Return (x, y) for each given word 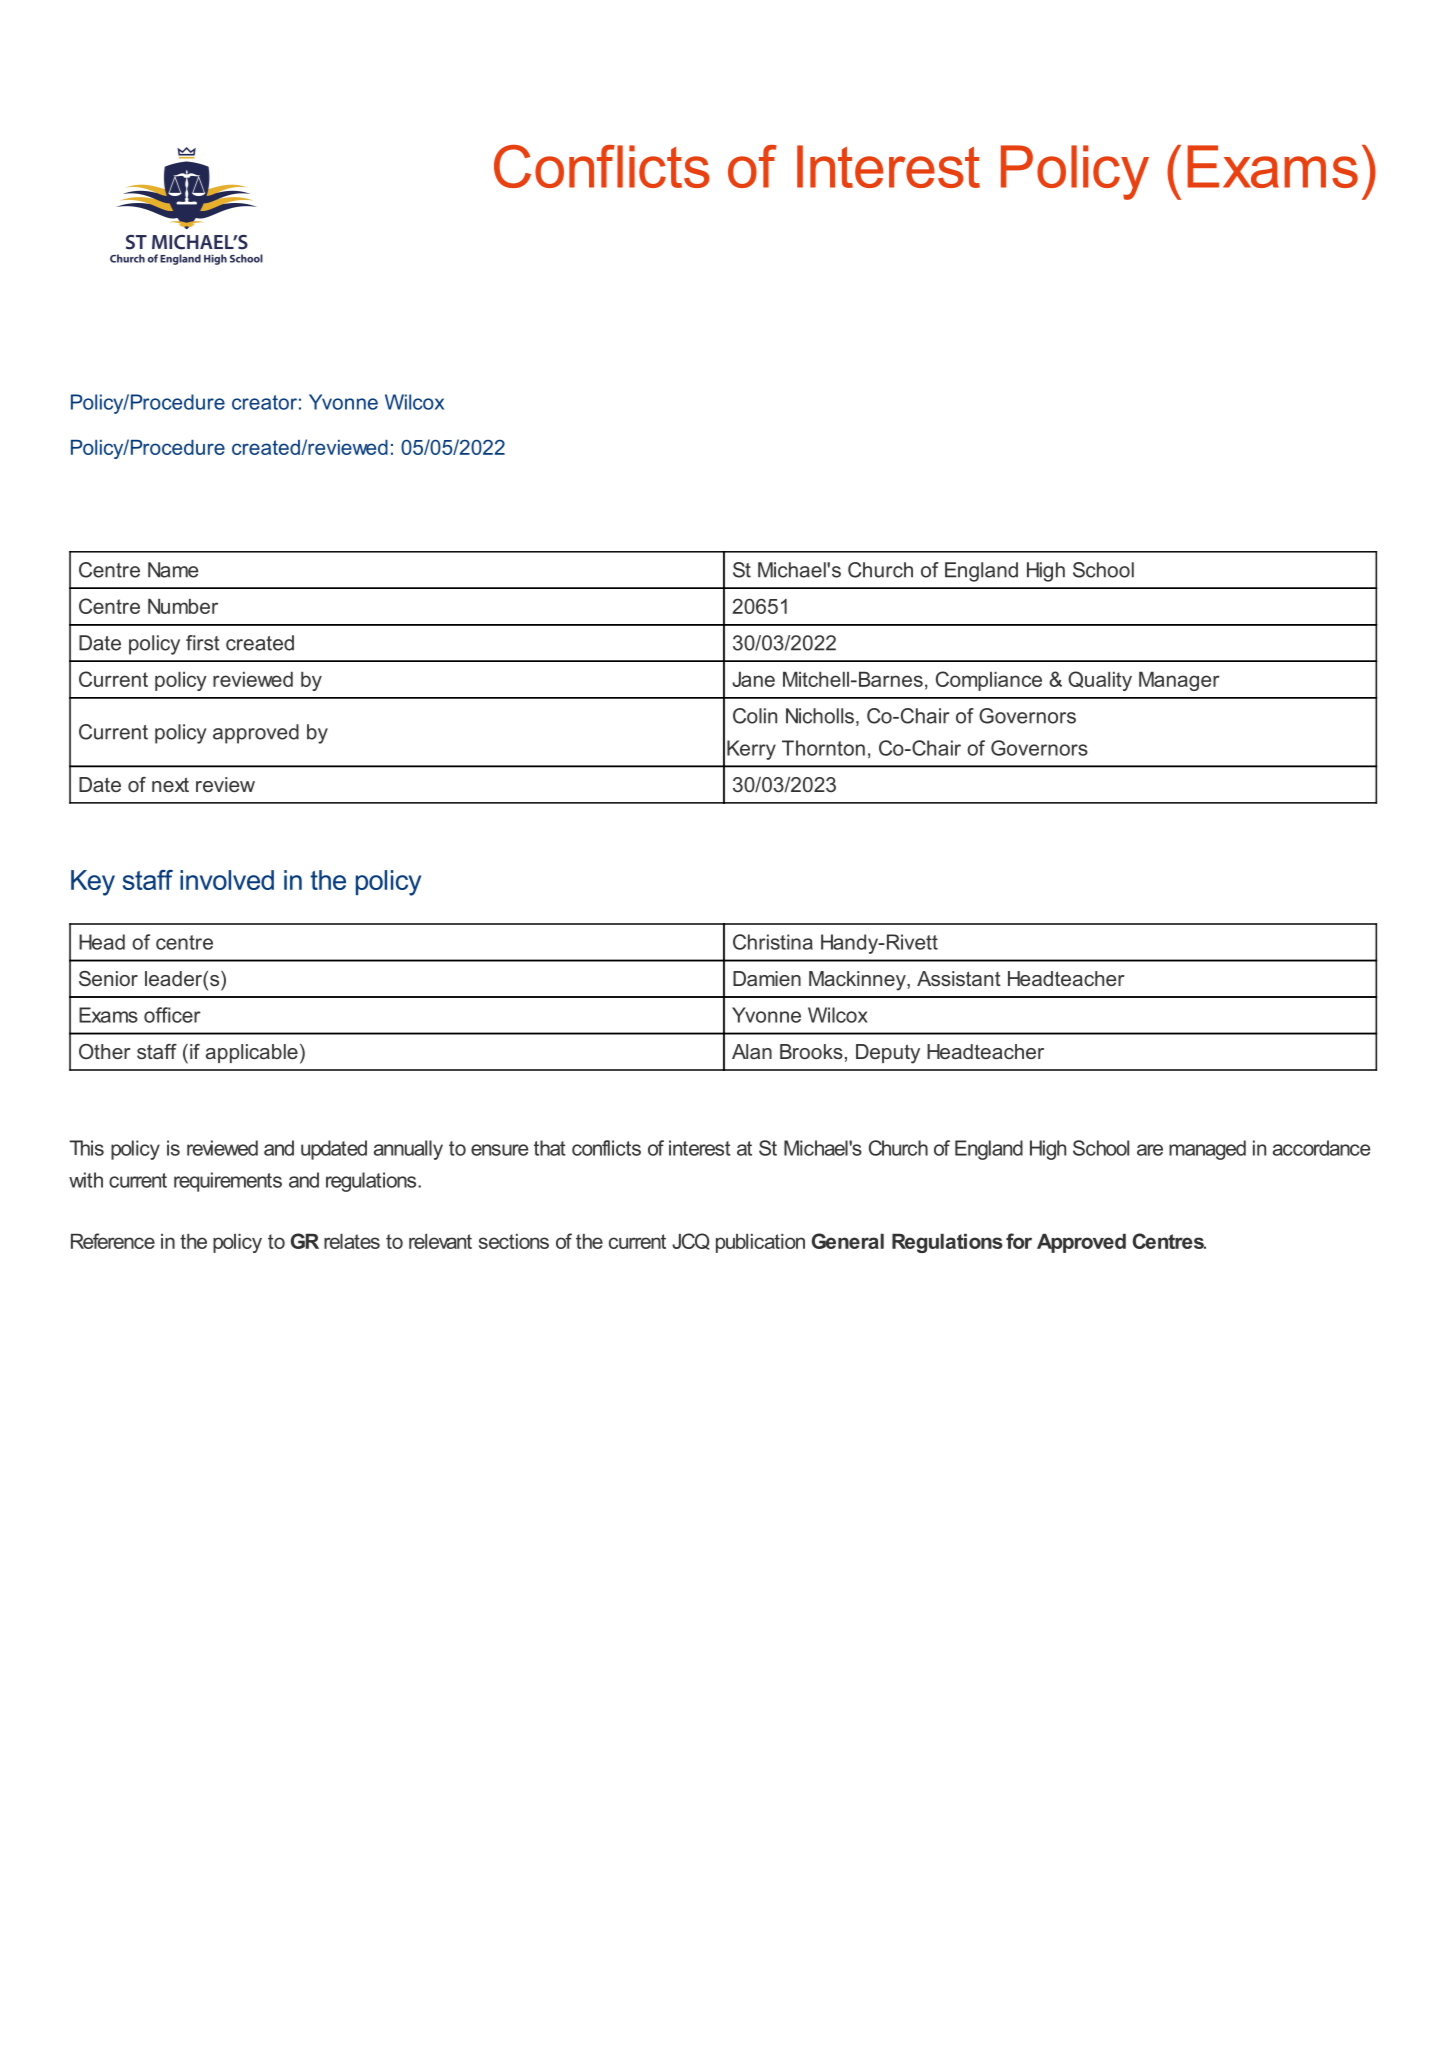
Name (173, 570)
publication (760, 1243)
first (203, 643)
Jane (753, 679)
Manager (1179, 681)
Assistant (959, 978)
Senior (108, 978)
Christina (773, 942)
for (1019, 1241)
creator (264, 402)
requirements (228, 1182)
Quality (1100, 681)
